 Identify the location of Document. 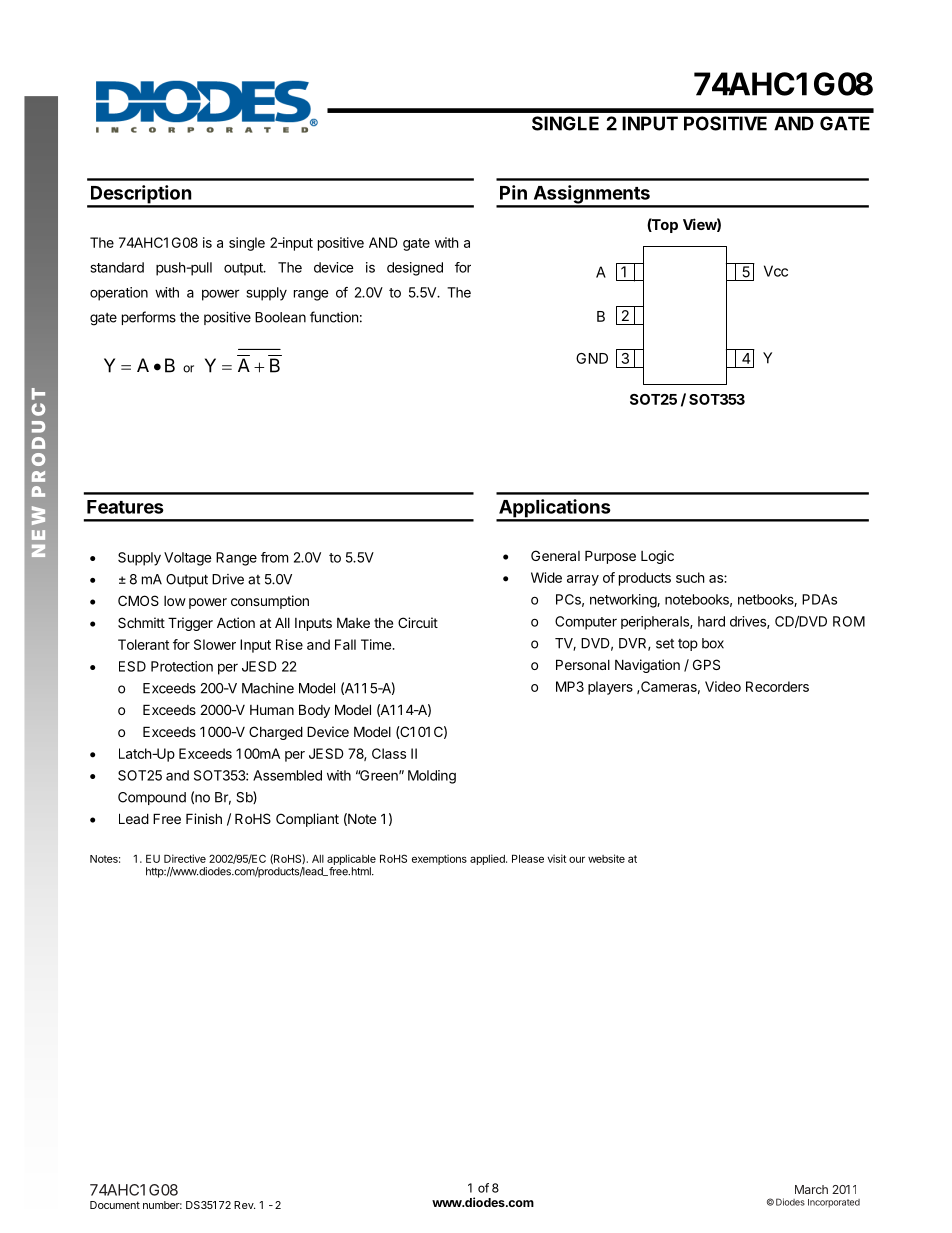
(115, 1205).
